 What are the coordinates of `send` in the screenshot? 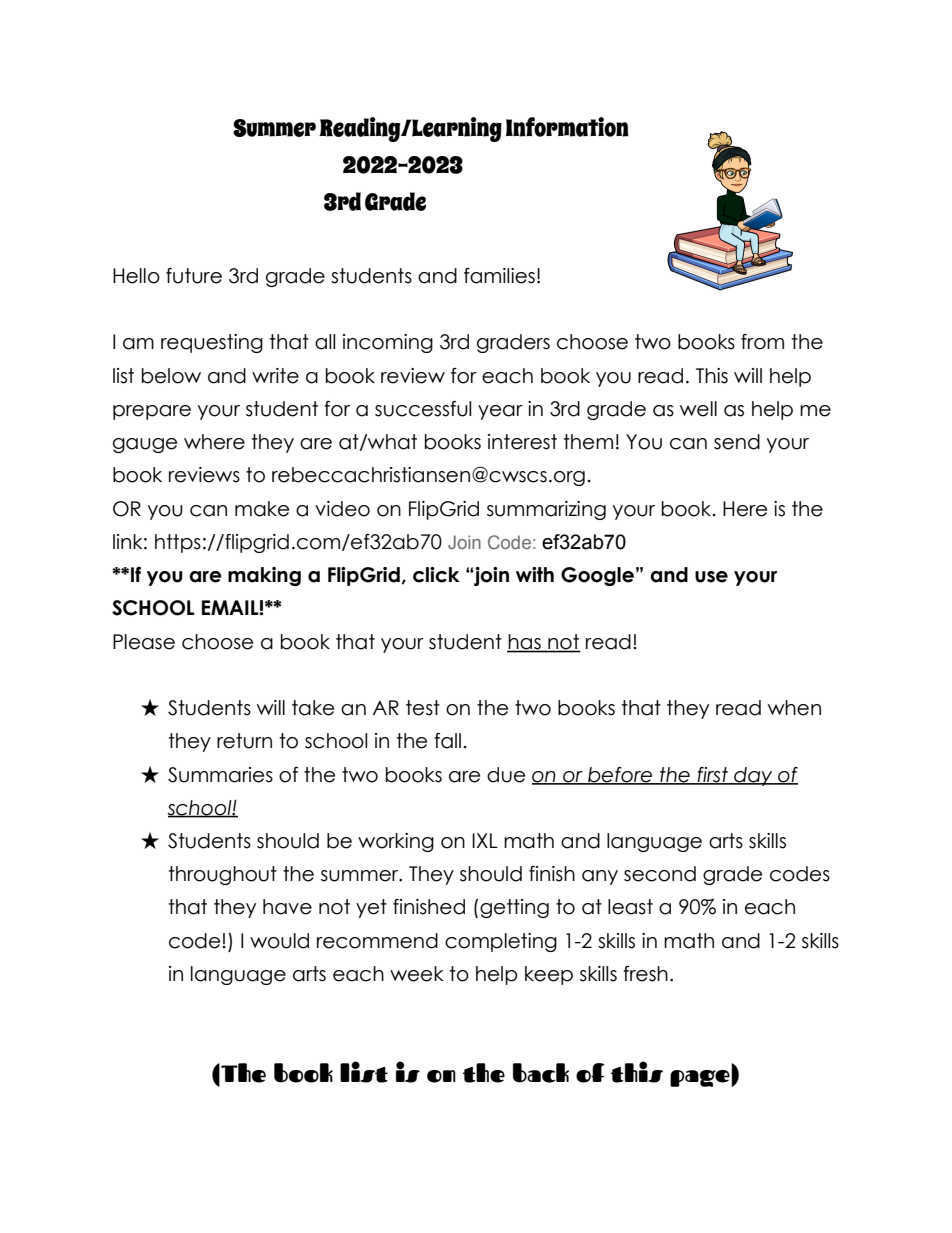 It's located at (737, 442).
